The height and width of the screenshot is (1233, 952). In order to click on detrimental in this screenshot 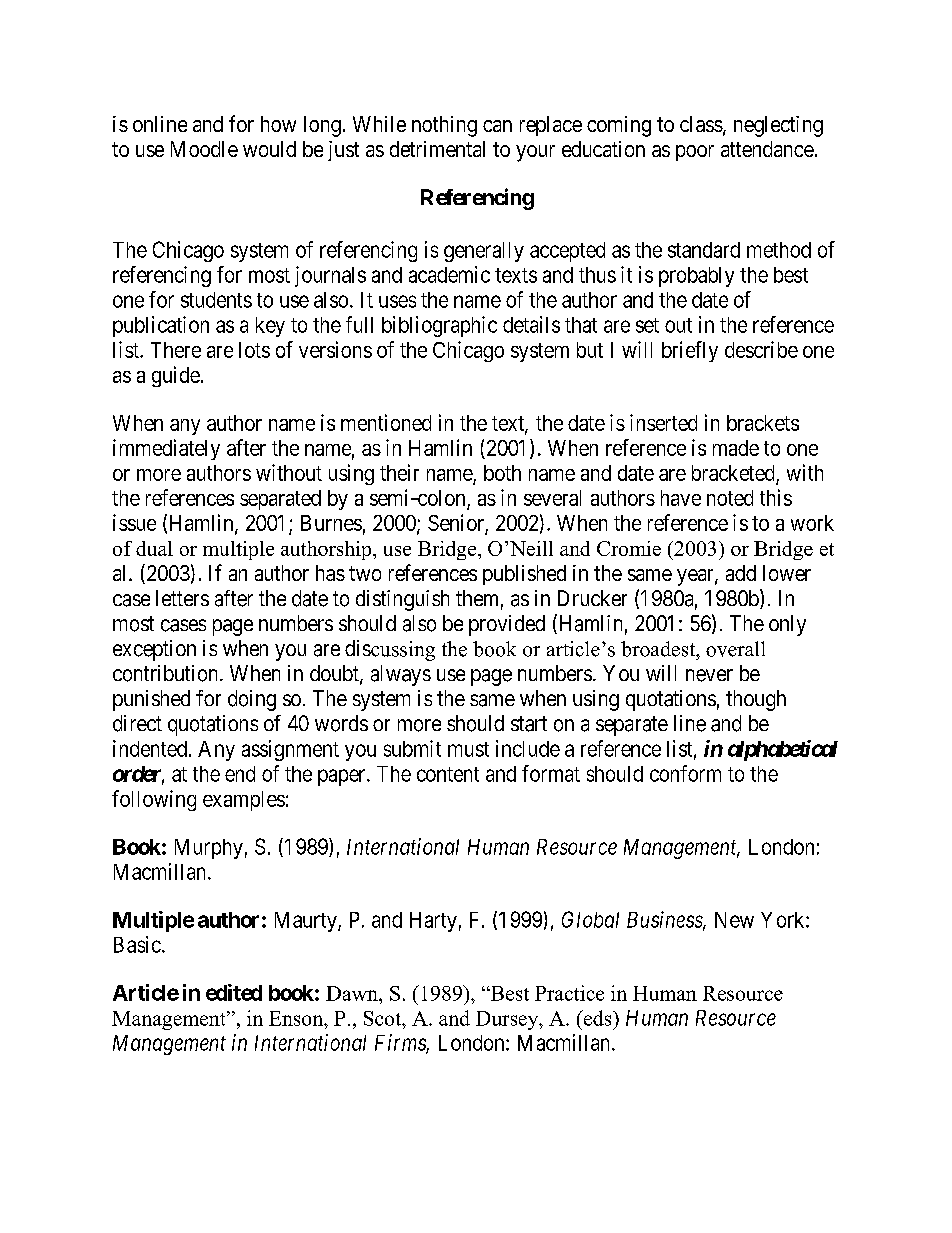, I will do `click(437, 149)`.
